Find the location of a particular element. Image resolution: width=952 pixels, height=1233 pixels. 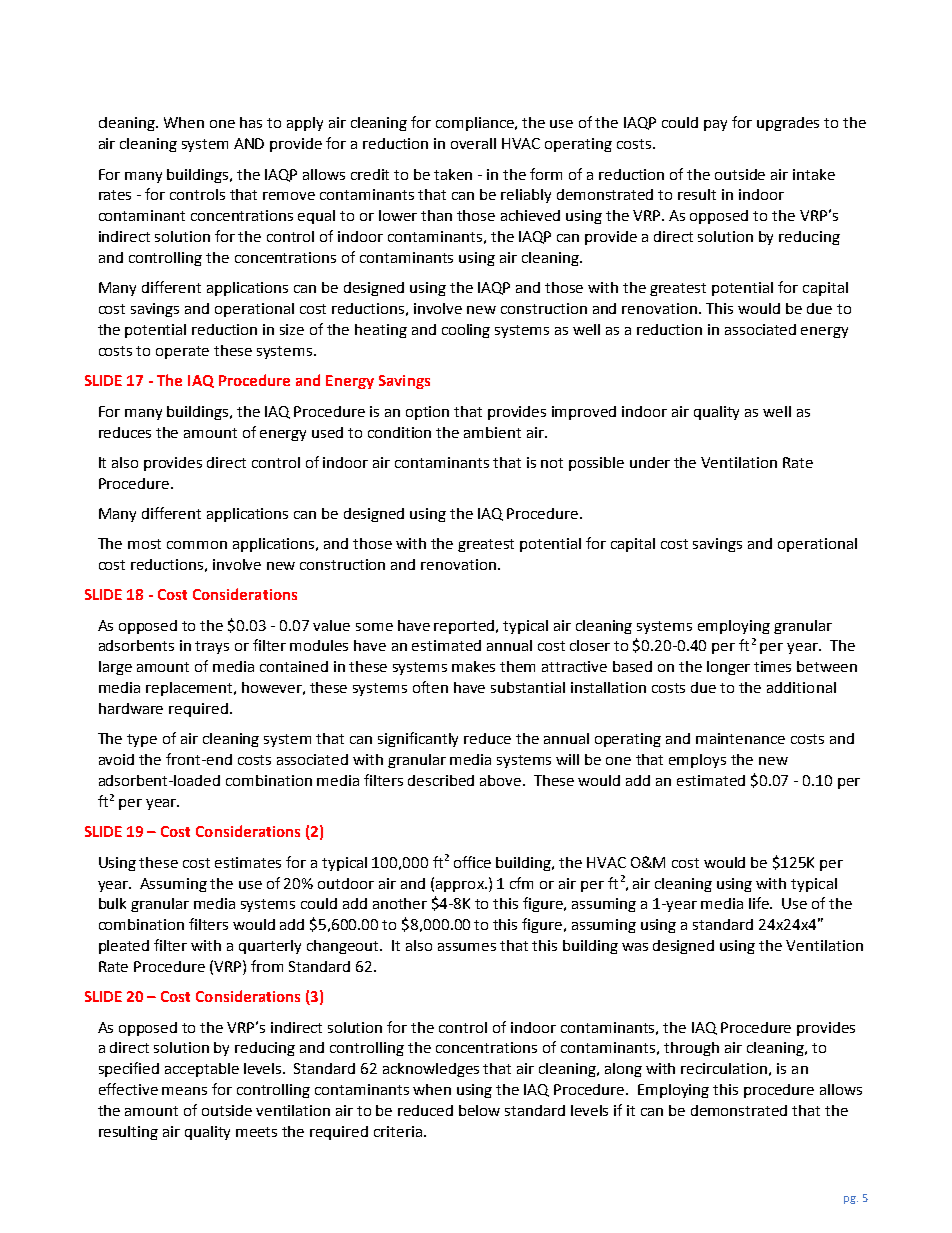

estimates is located at coordinates (248, 862).
